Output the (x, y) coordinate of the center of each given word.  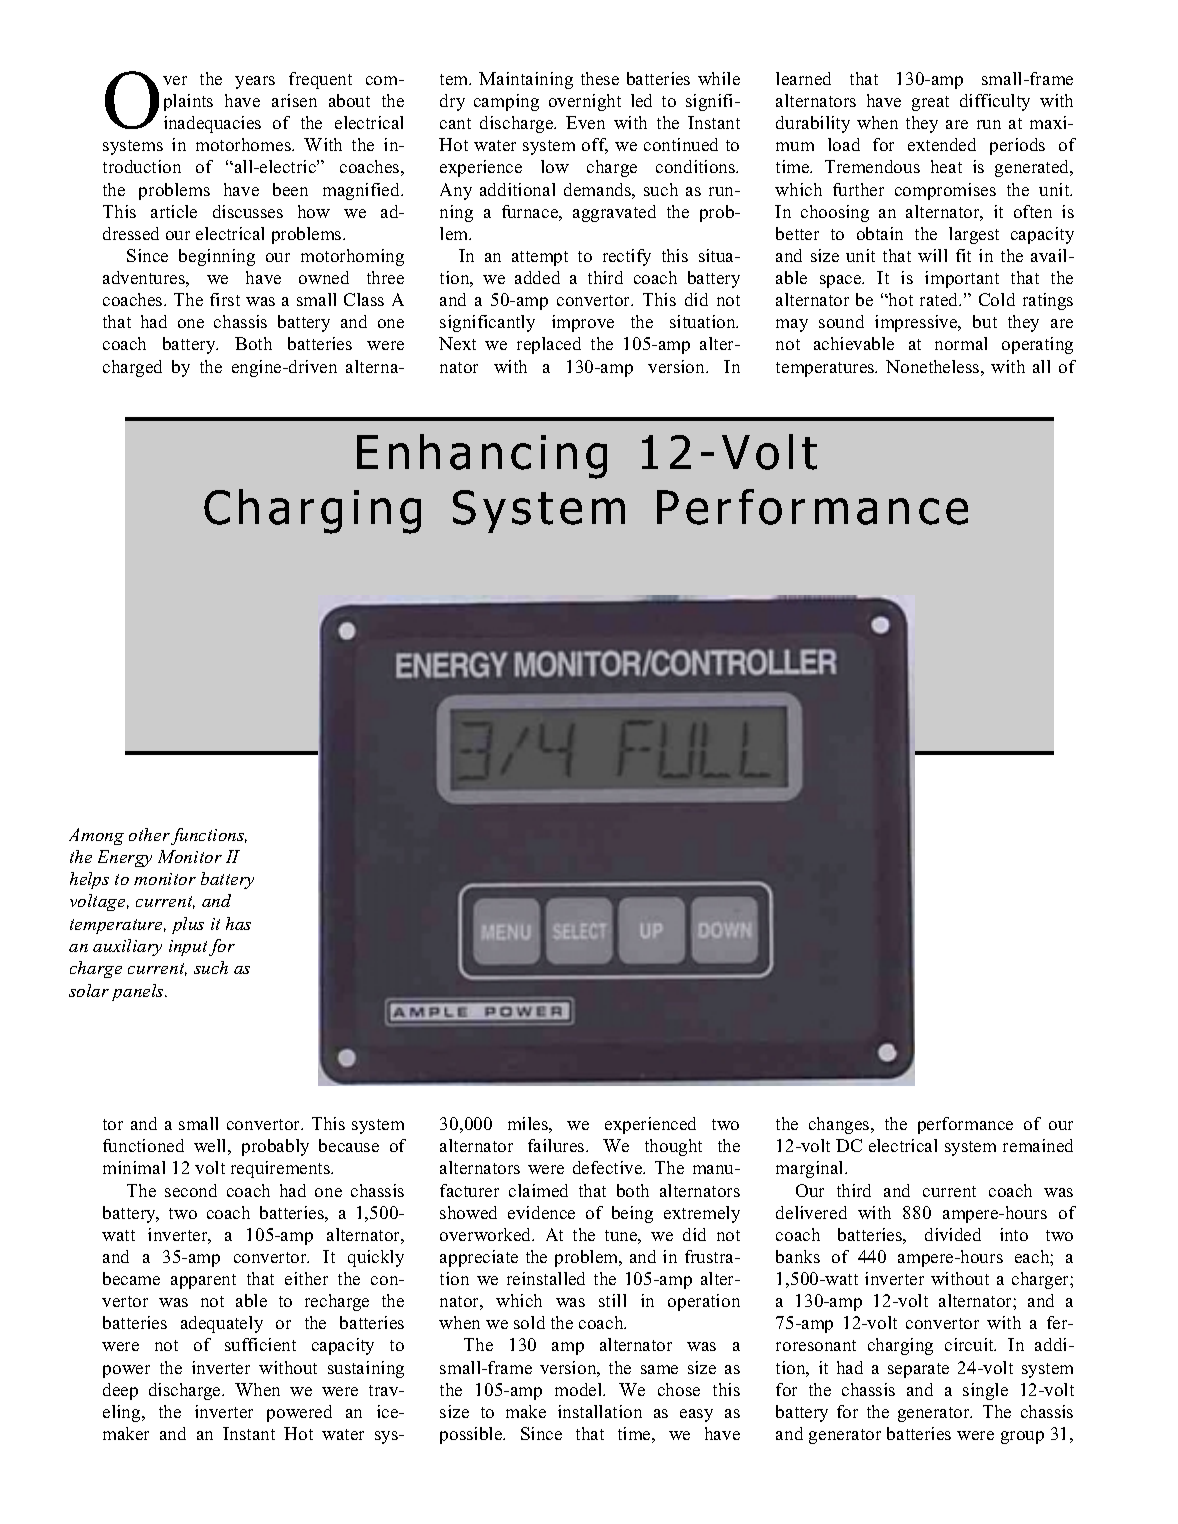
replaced (549, 345)
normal (961, 343)
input (188, 948)
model (580, 1389)
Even (585, 122)
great (930, 103)
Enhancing (482, 456)
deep (120, 1391)
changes (840, 1125)
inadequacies (212, 124)
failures (557, 1145)
